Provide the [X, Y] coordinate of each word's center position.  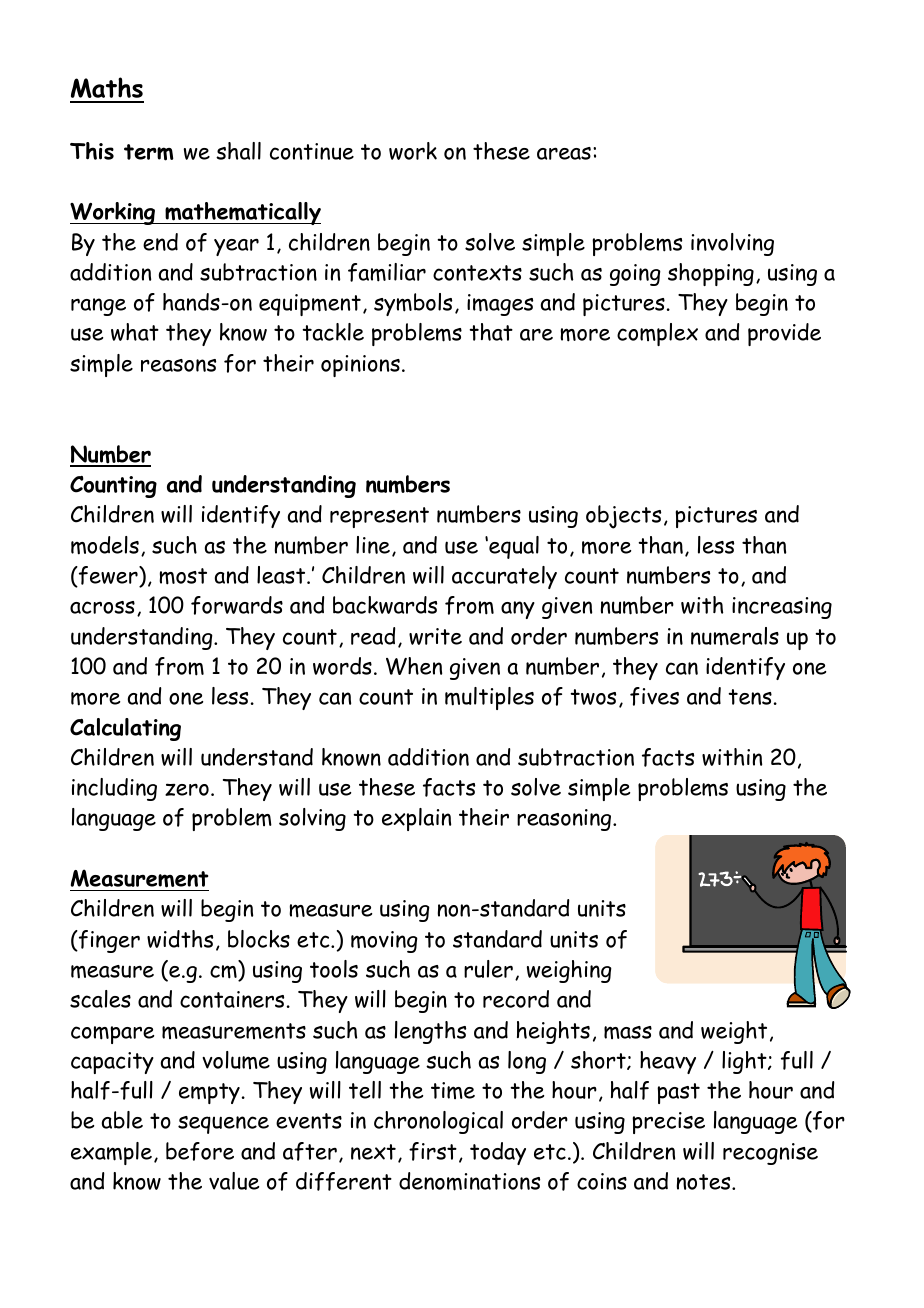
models [105, 545]
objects [623, 517]
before [200, 1151]
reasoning [565, 820]
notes [705, 1182]
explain [416, 819]
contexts [477, 273]
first [433, 1151]
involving [732, 244]
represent [379, 517]
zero [187, 789]
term [149, 152]
